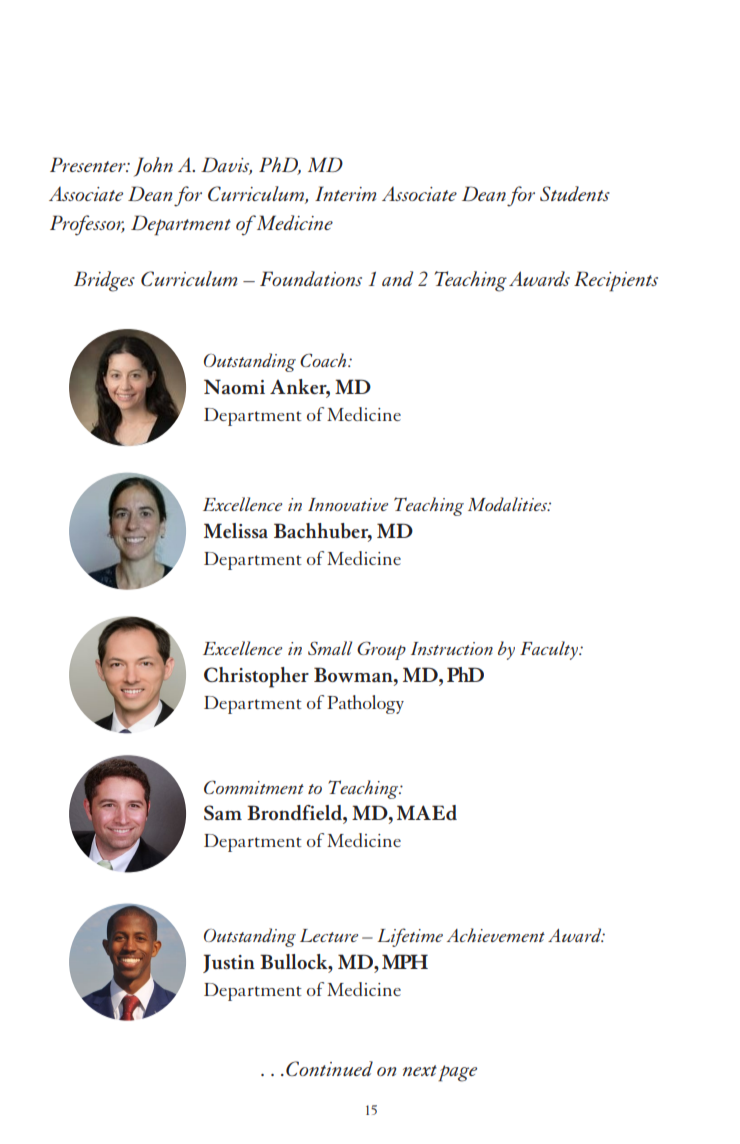 The width and height of the image is (740, 1144). I want to click on page, so click(457, 1073).
